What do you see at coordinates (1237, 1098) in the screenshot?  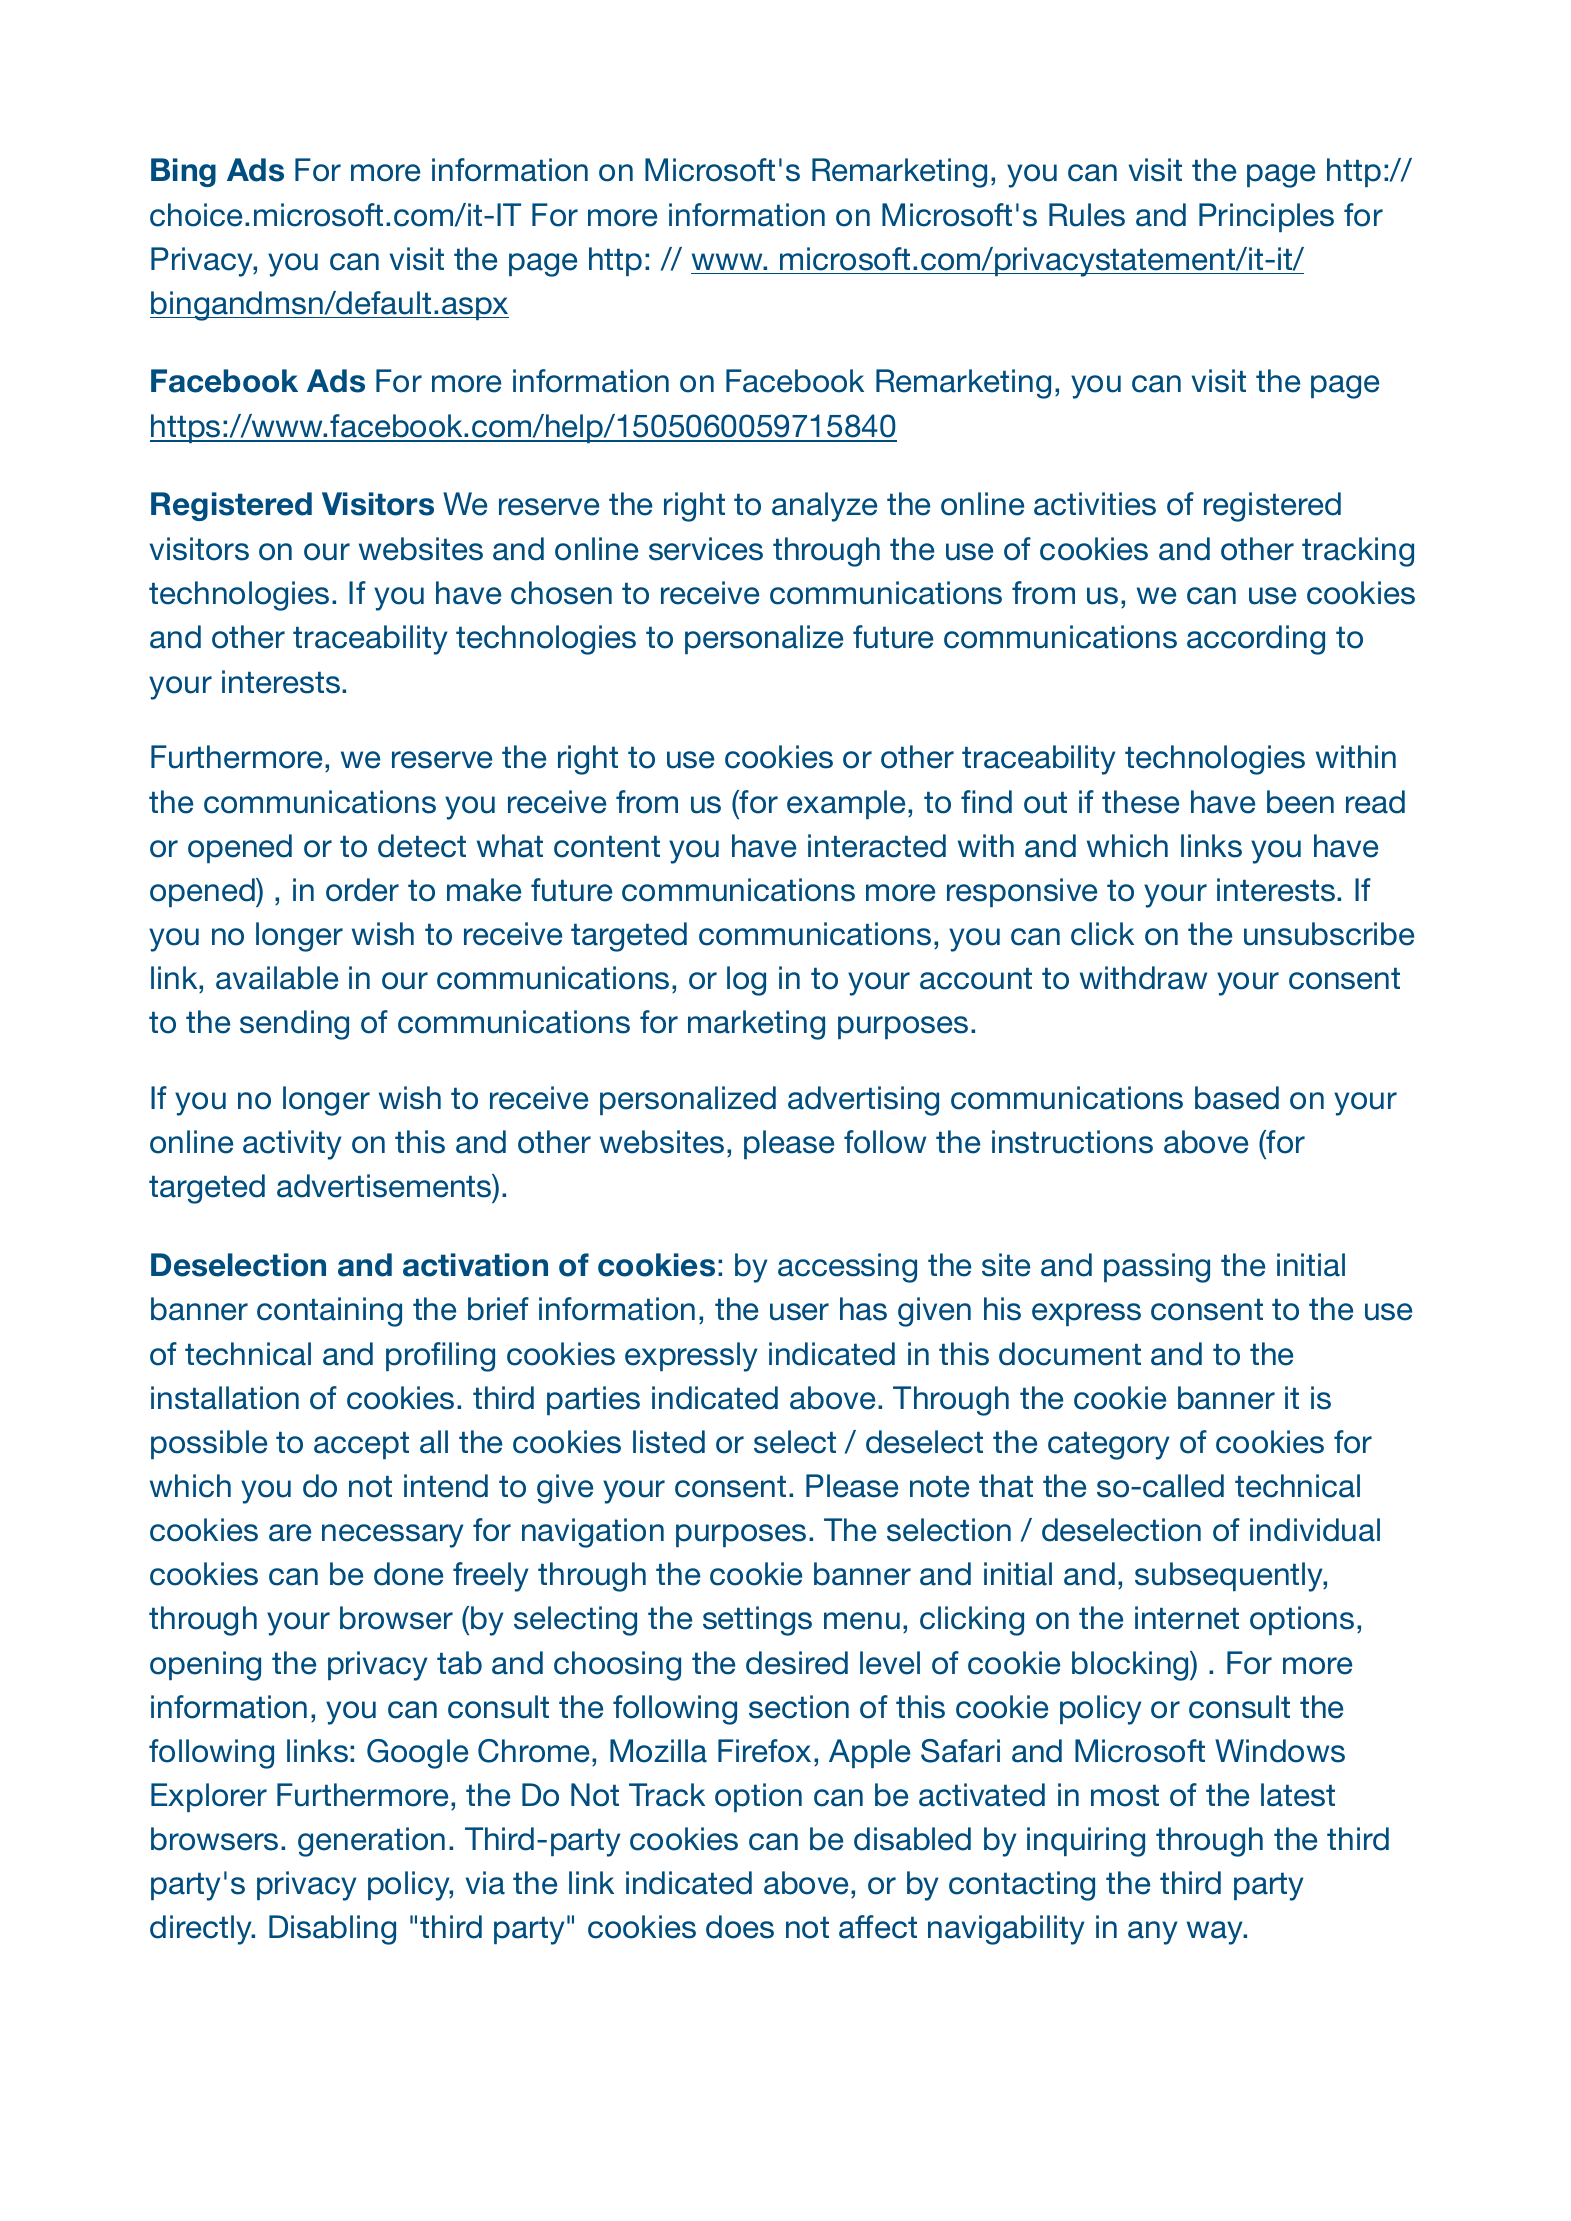 I see `based` at bounding box center [1237, 1098].
